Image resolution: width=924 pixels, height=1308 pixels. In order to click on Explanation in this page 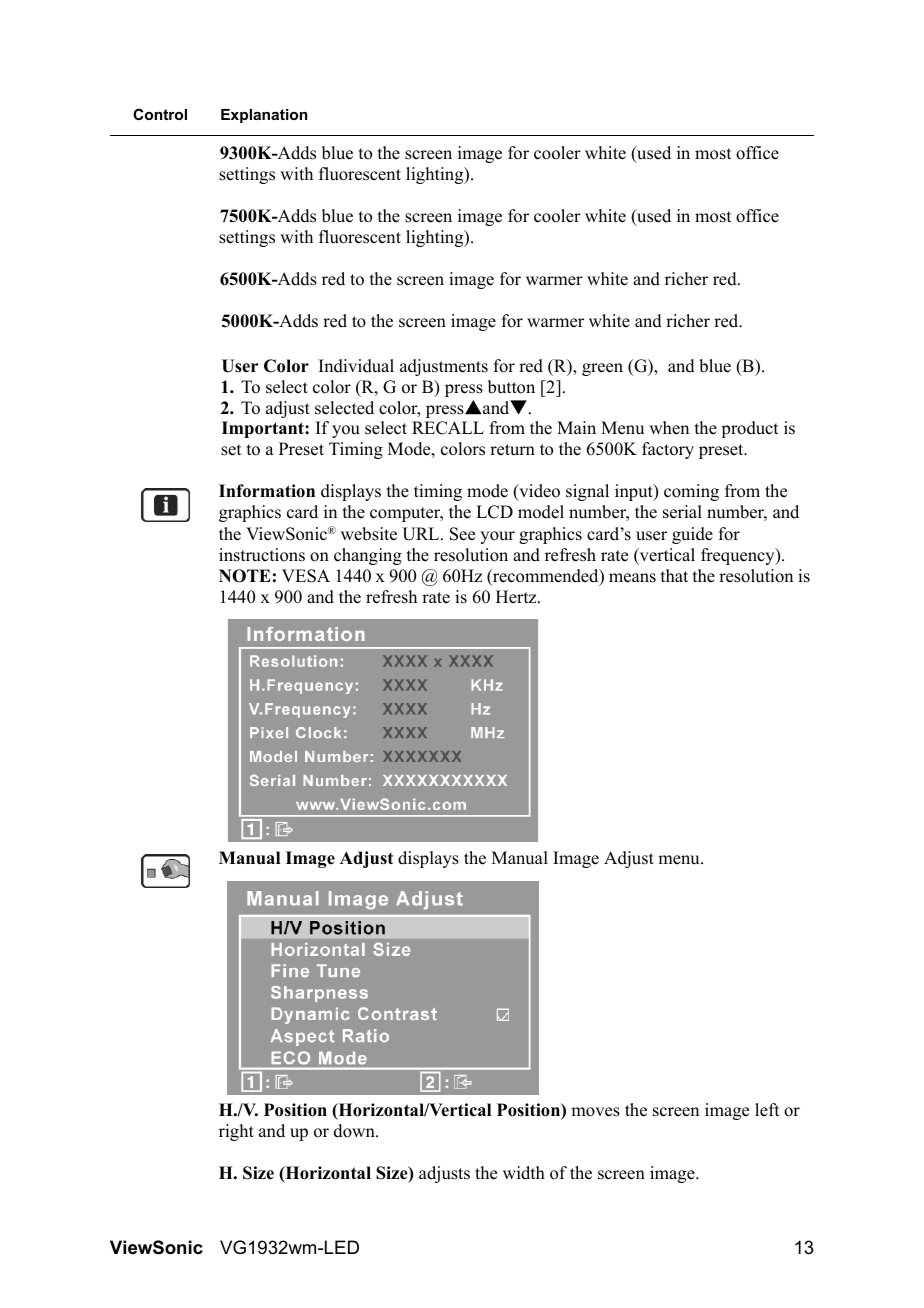, I will do `click(264, 116)`.
